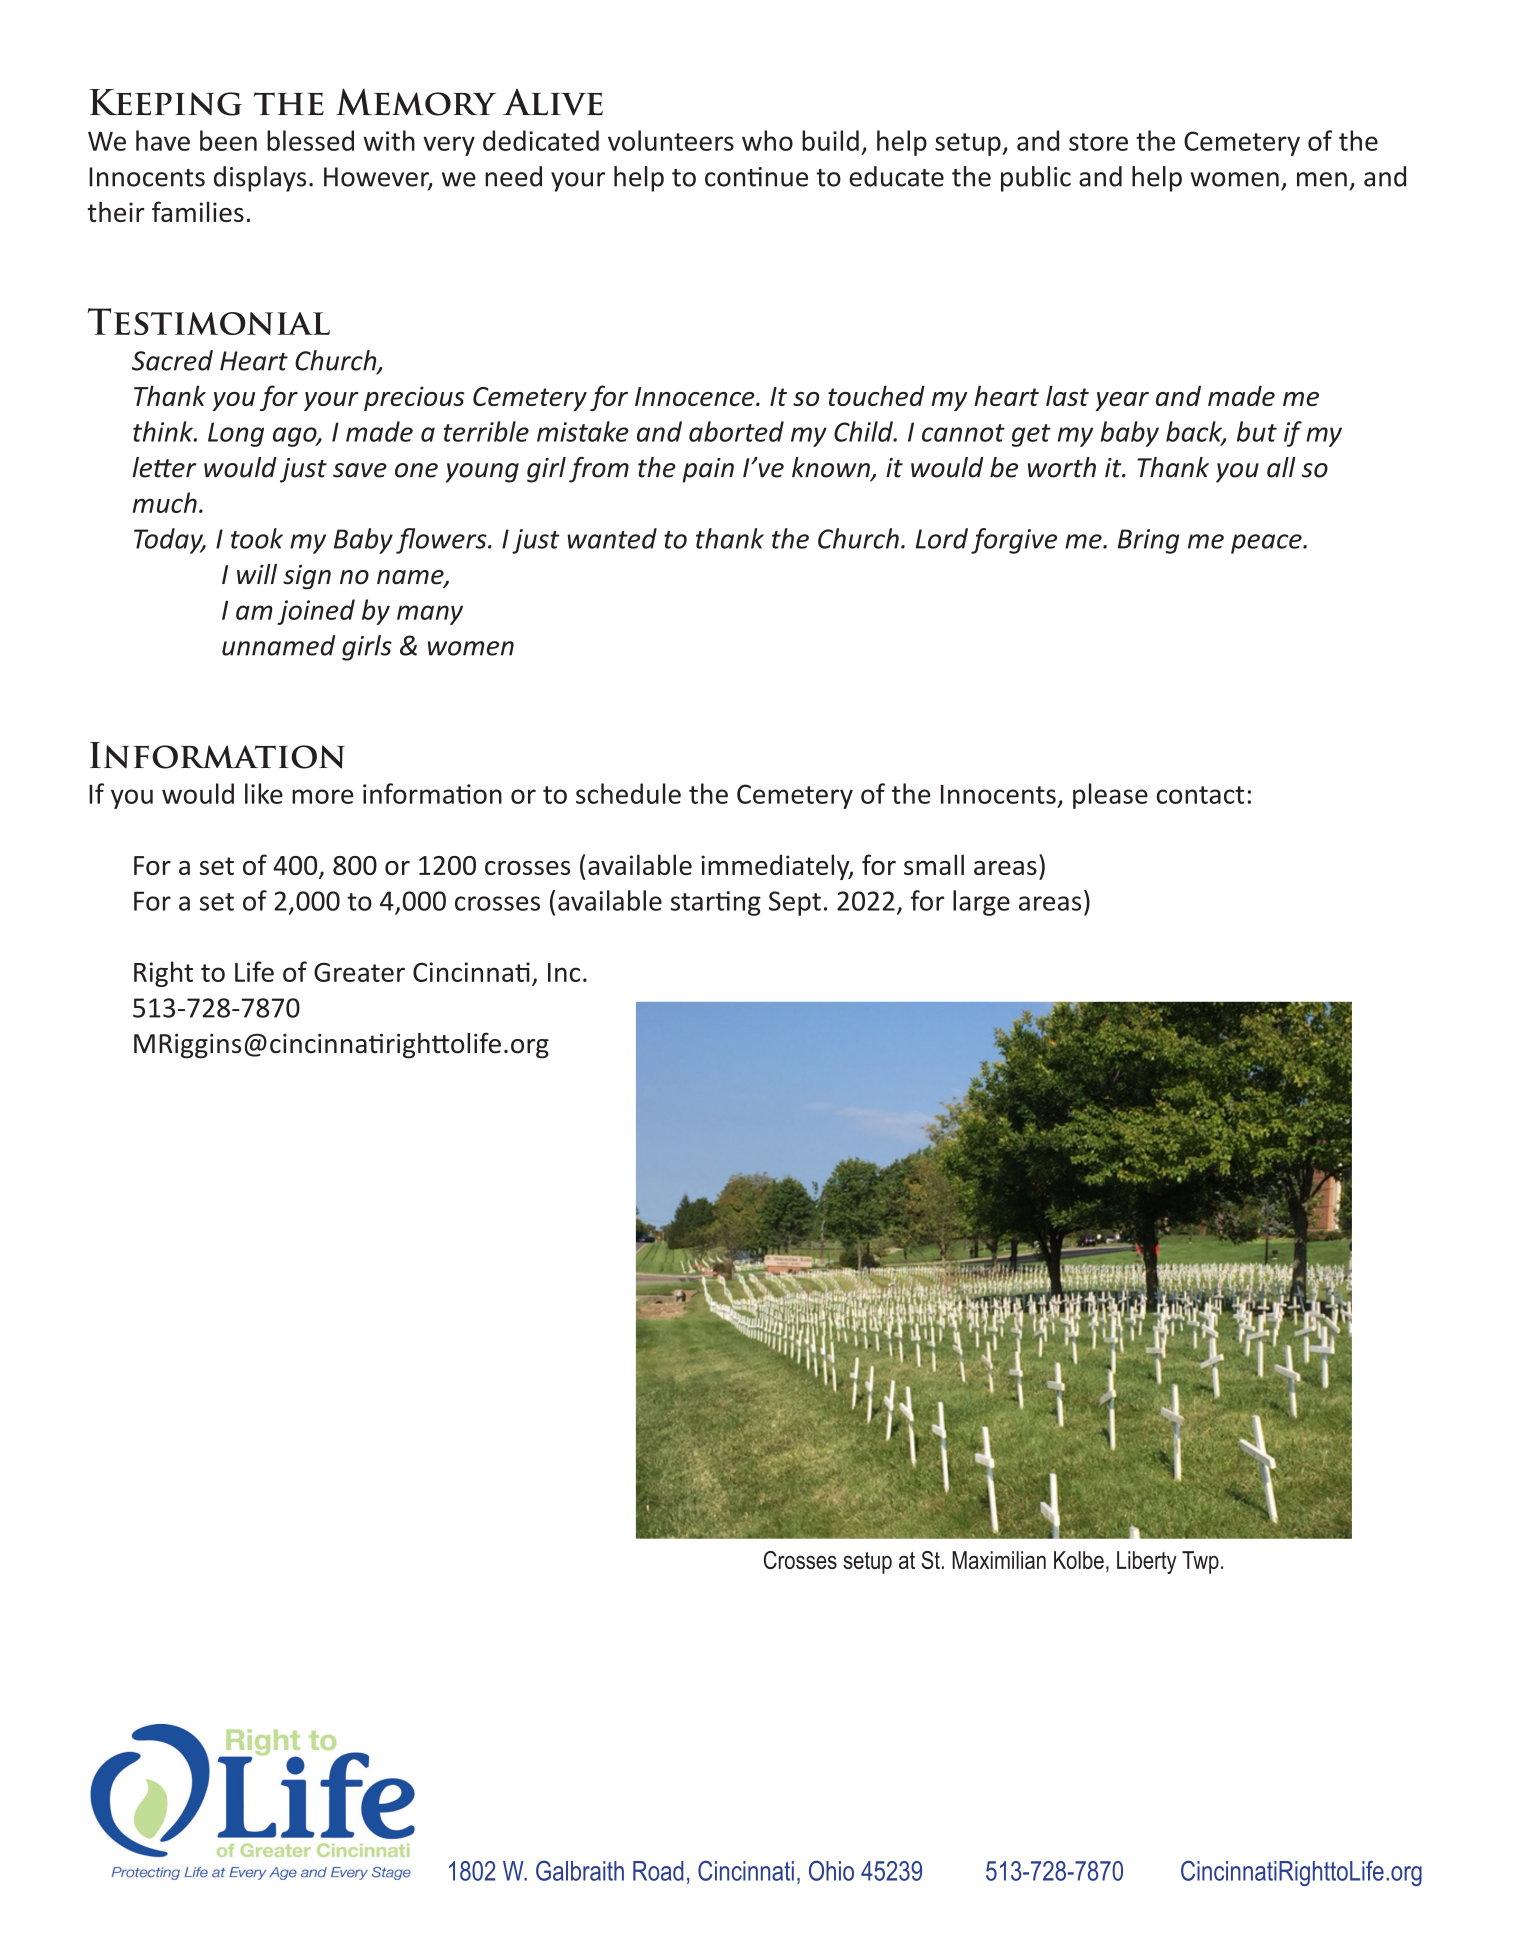 This screenshot has height=1959, width=1514. Describe the element at coordinates (1098, 142) in the screenshot. I see `store` at that location.
